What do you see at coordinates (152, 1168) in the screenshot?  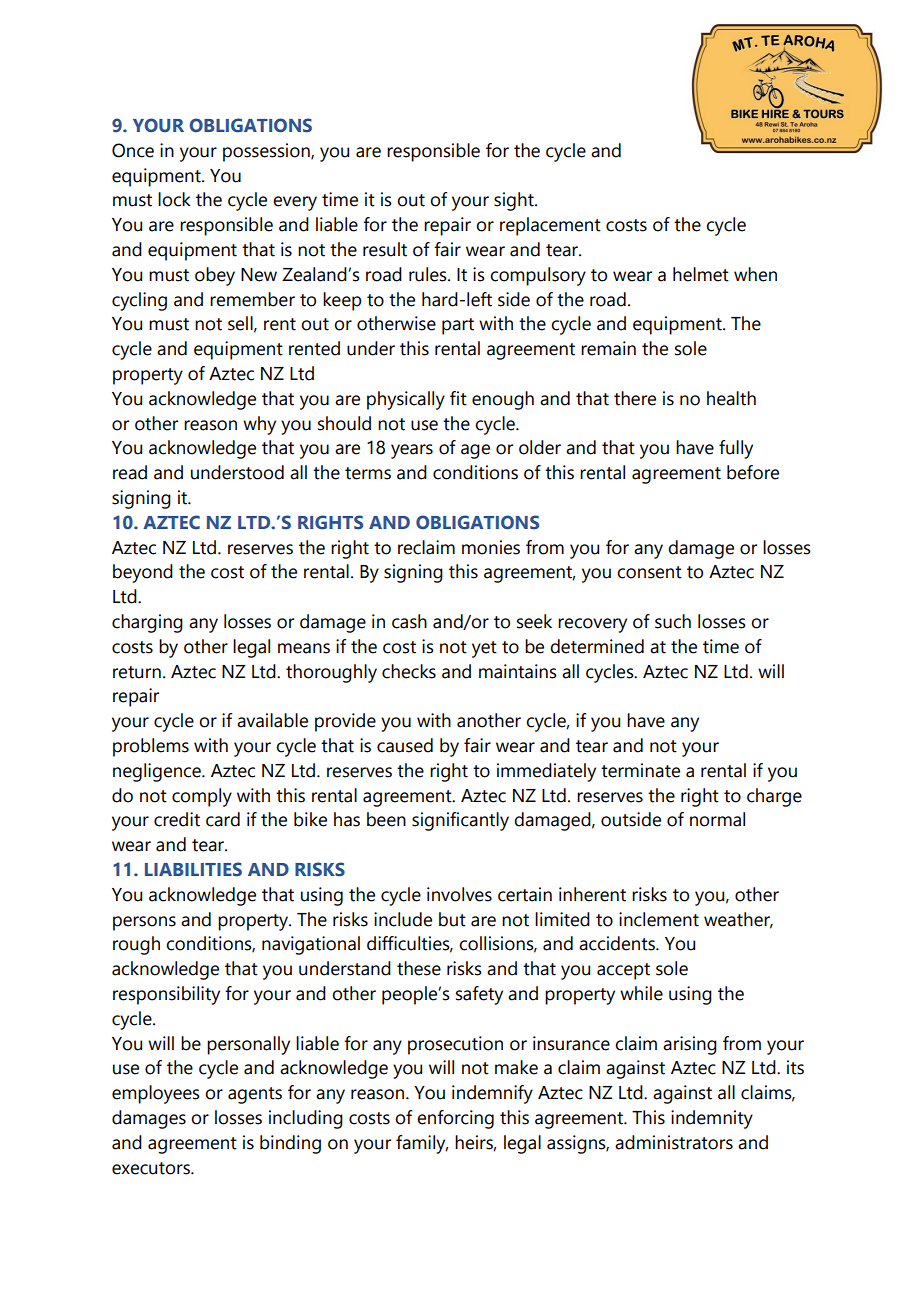 I see `executors` at bounding box center [152, 1168].
